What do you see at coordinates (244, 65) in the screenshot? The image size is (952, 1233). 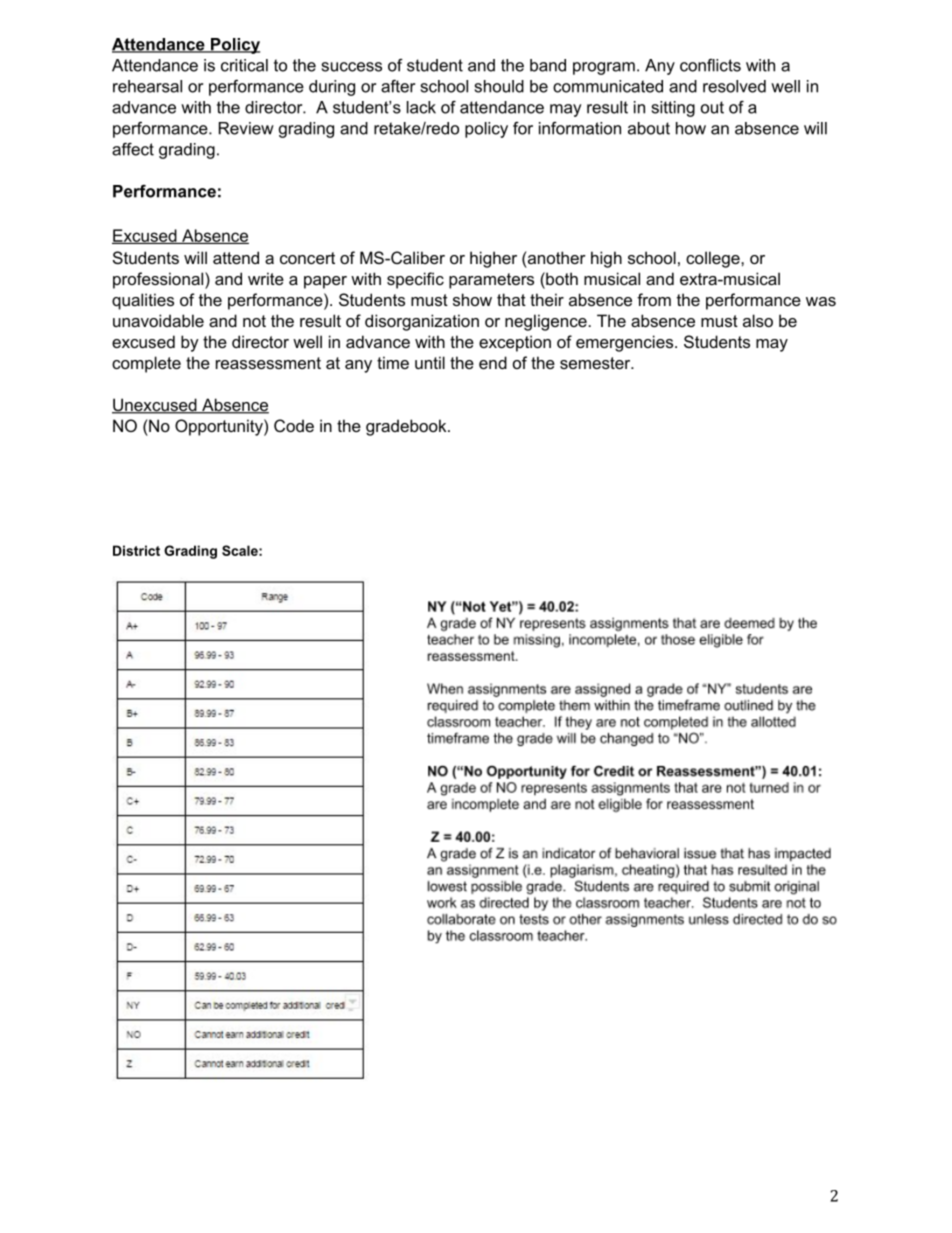 I see `critical` at bounding box center [244, 65].
